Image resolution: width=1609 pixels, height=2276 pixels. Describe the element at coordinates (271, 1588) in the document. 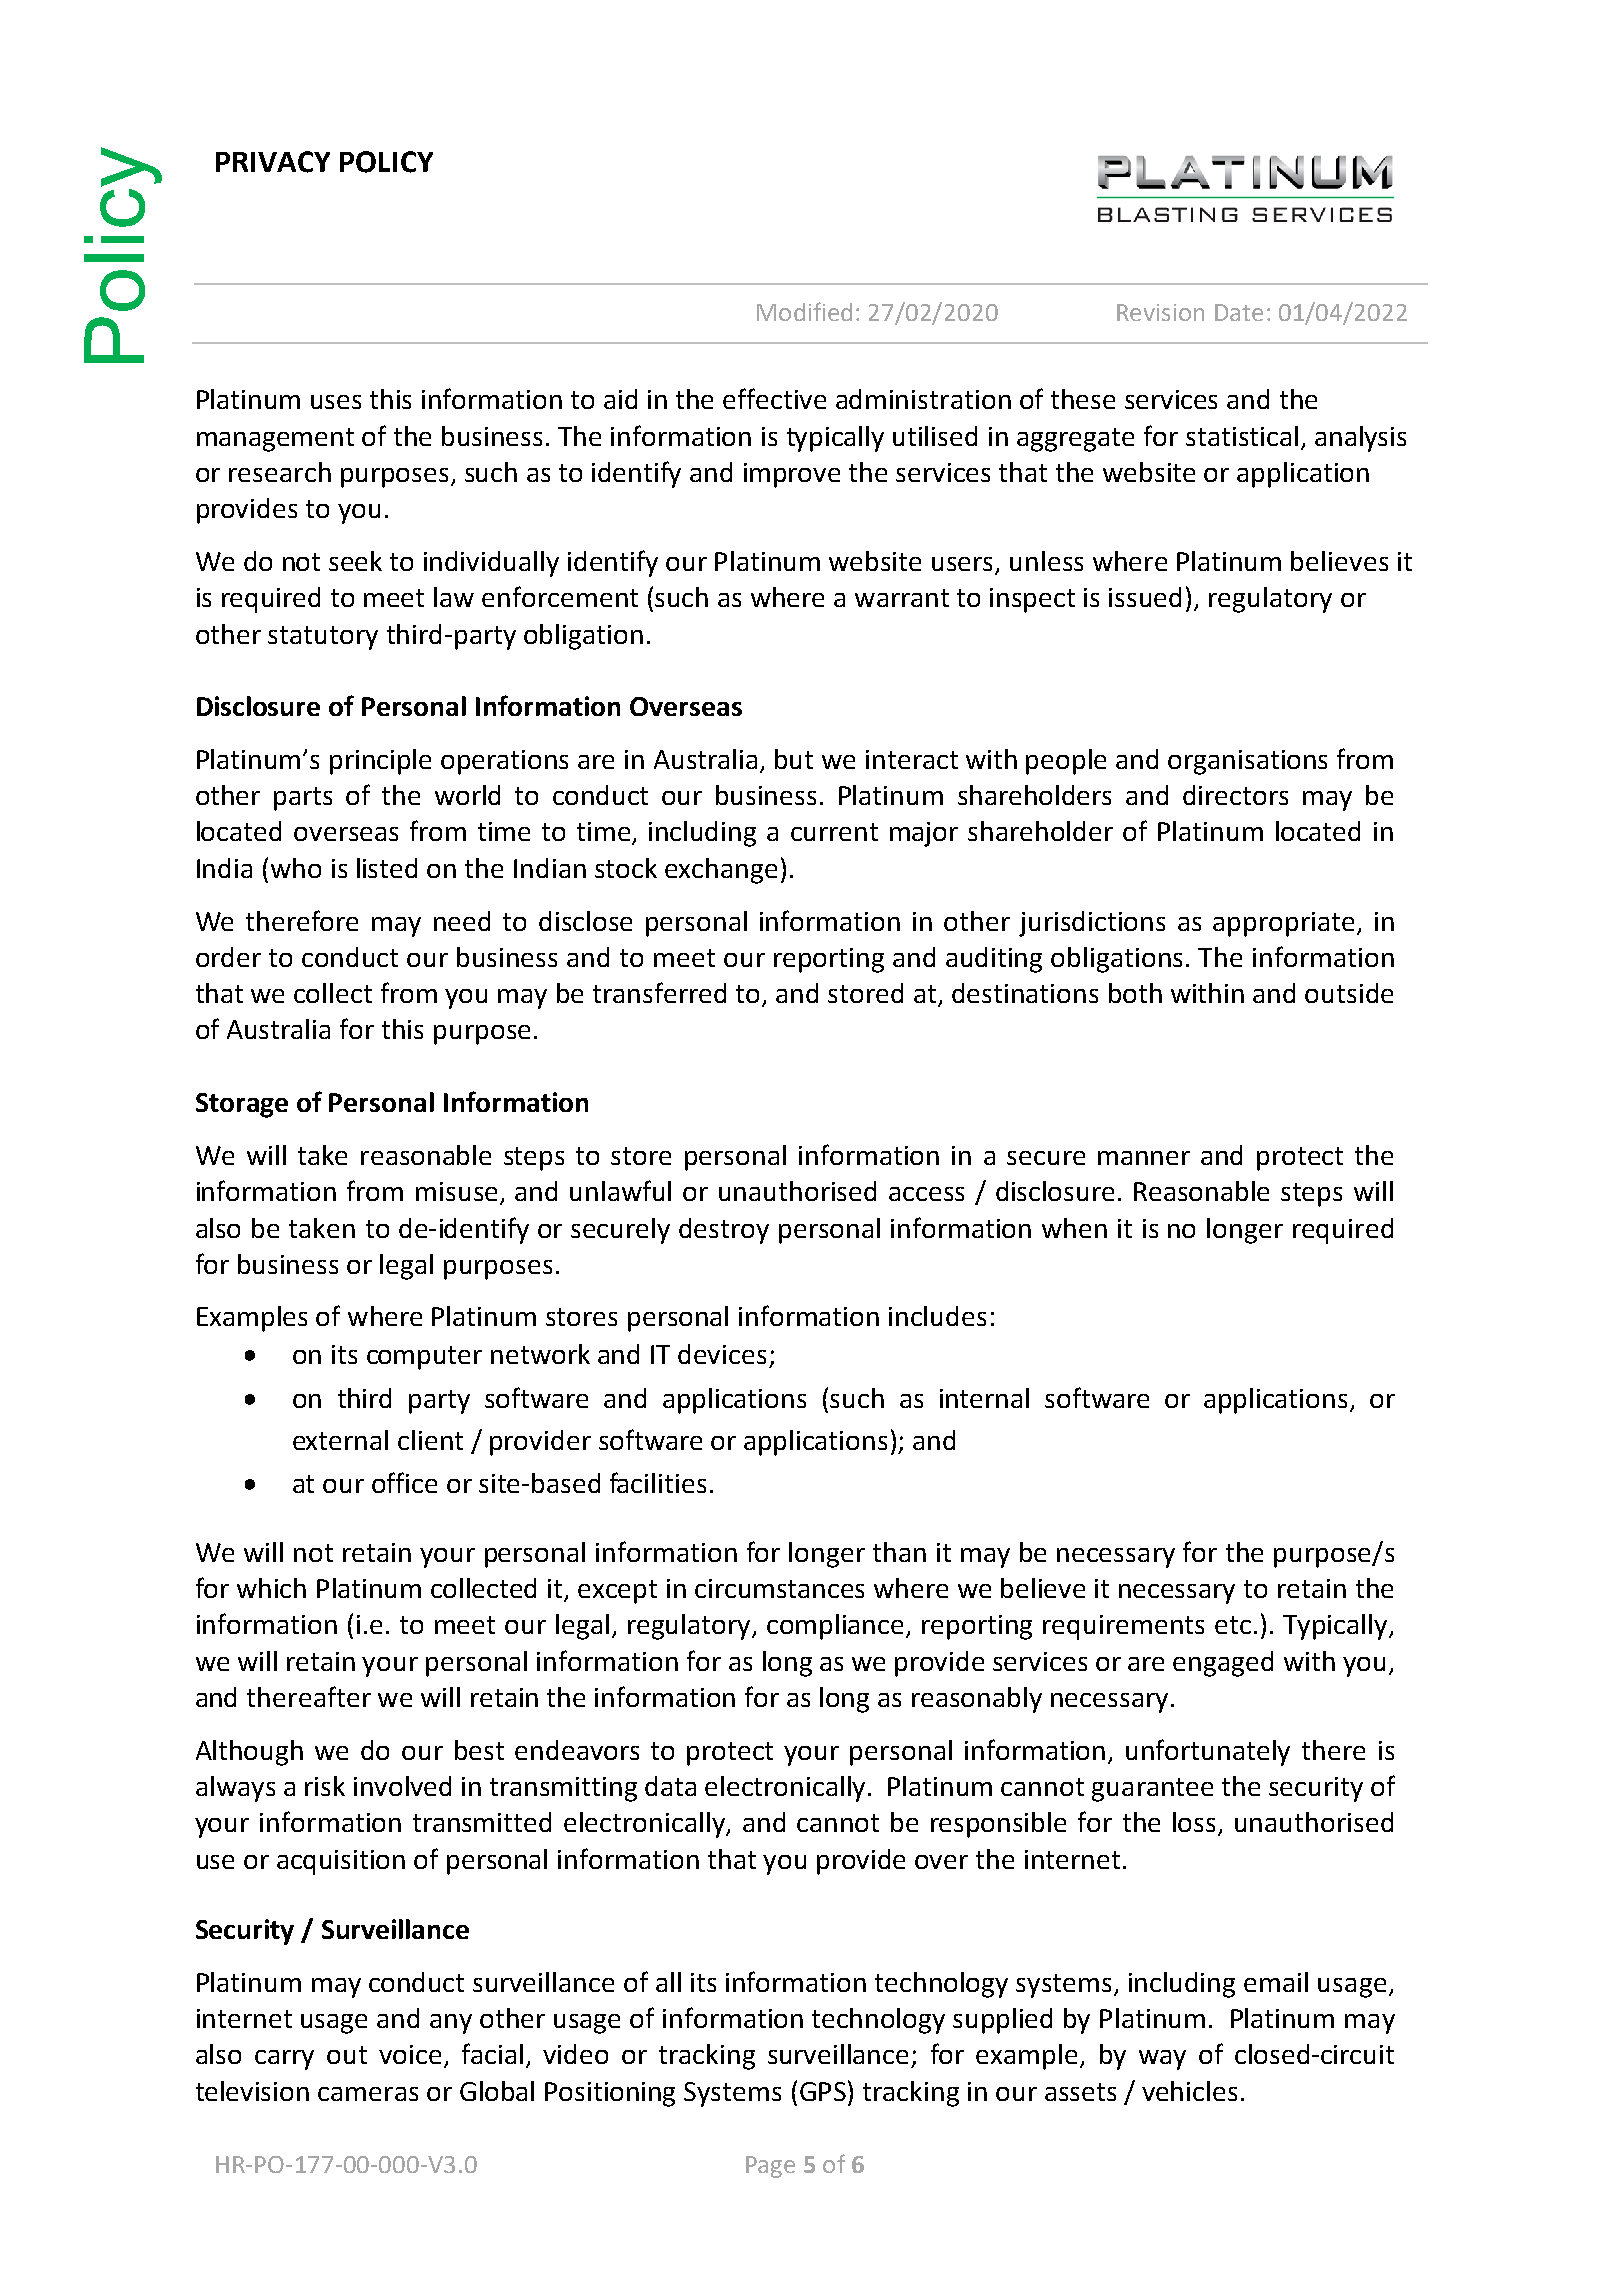

I see `which` at that location.
